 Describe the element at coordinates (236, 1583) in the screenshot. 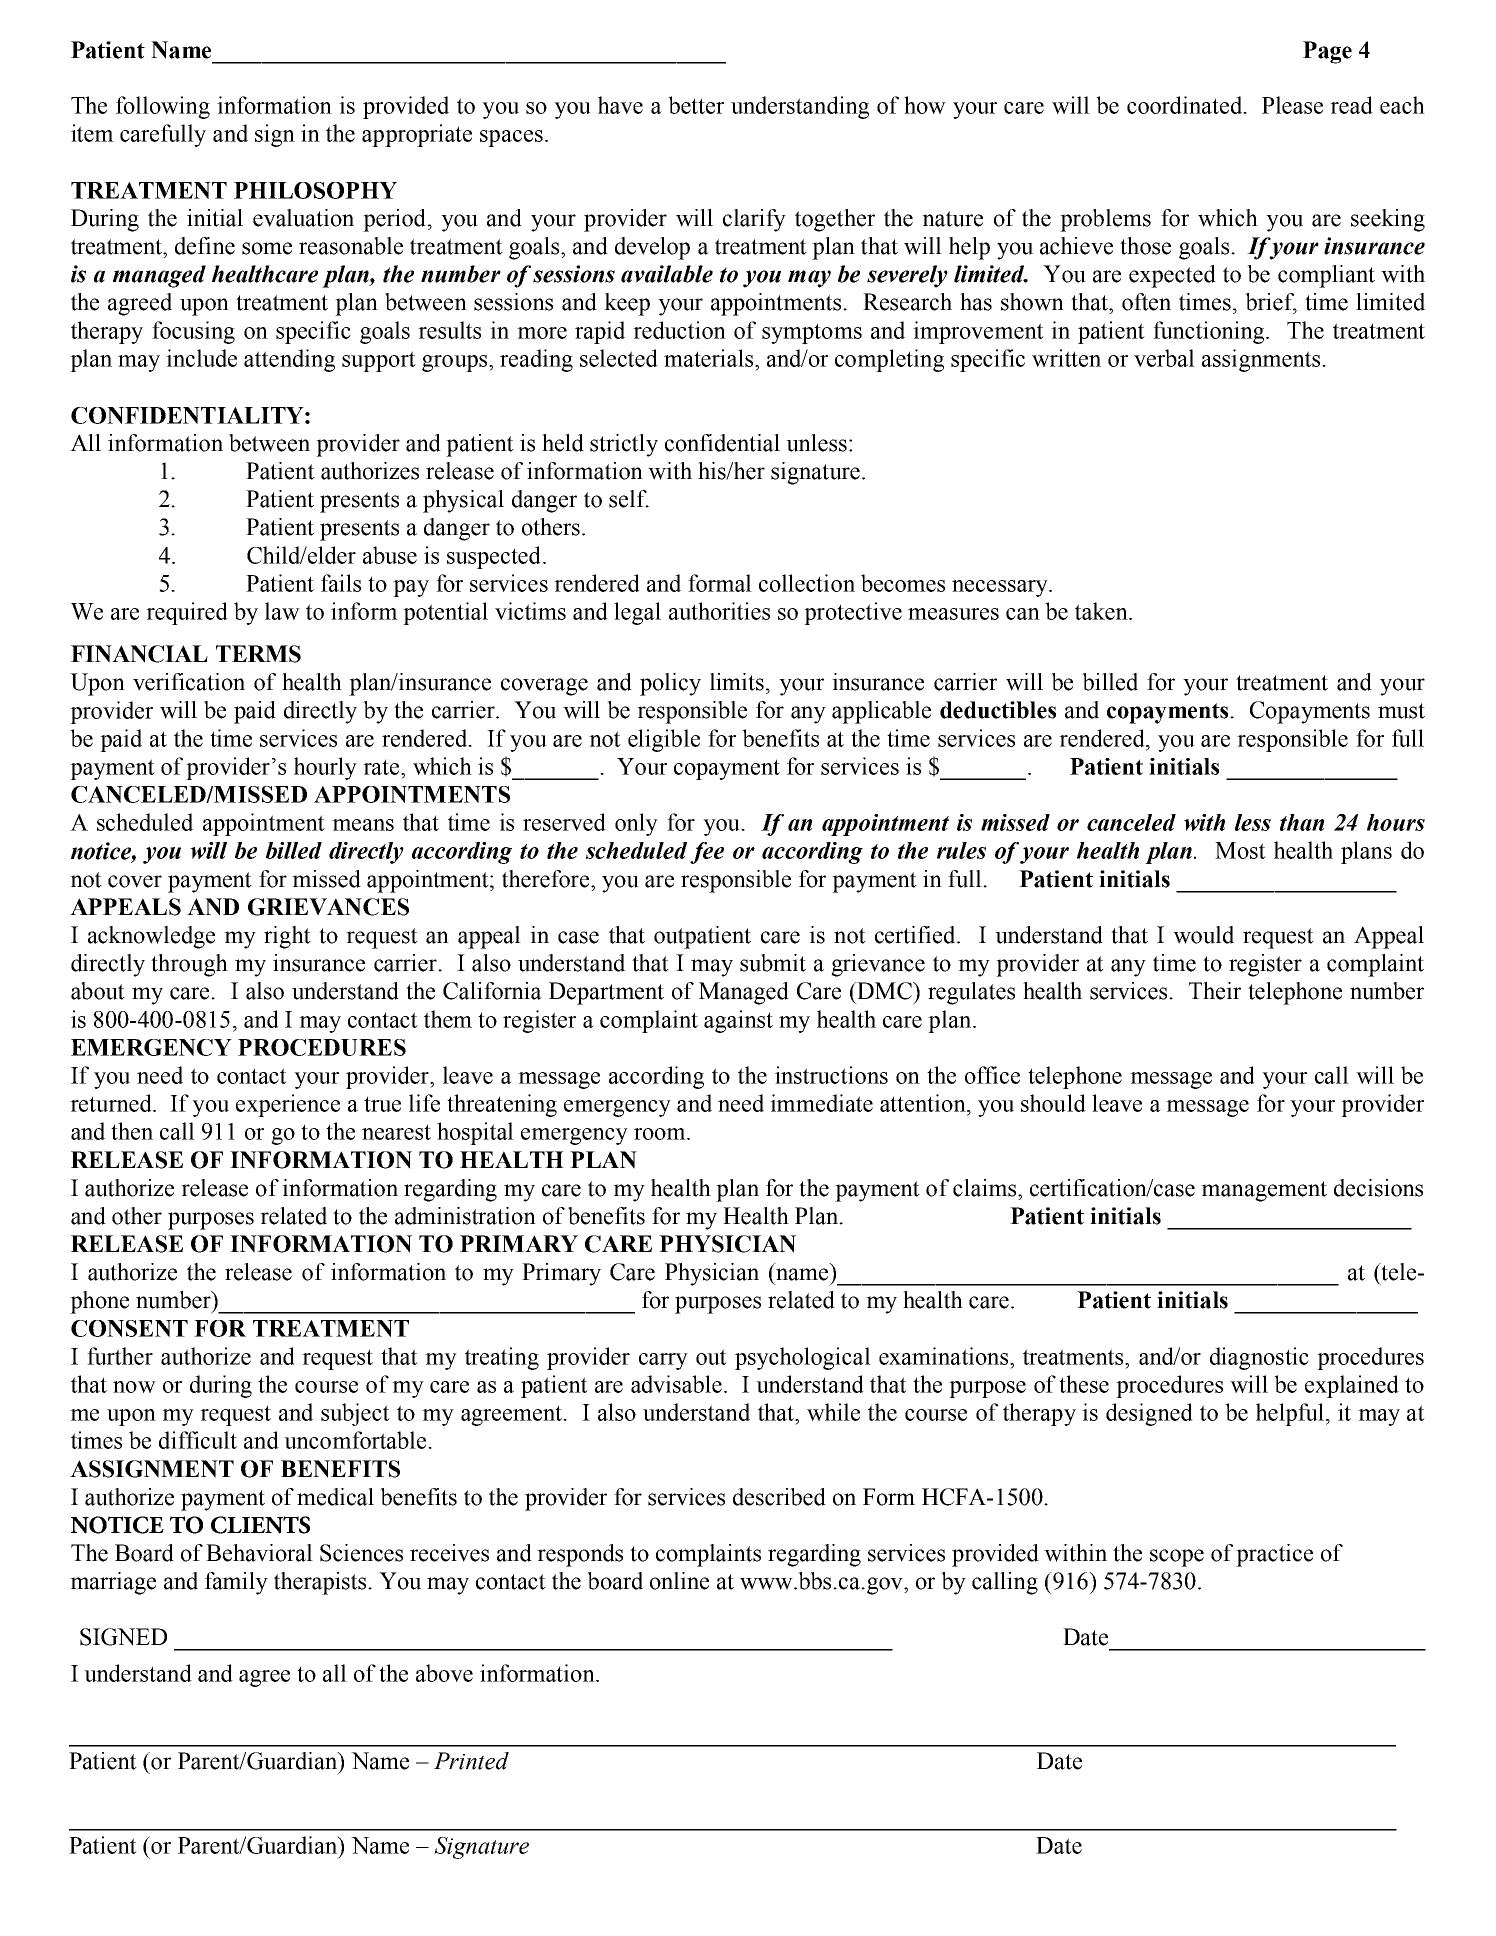

I see `family` at that location.
